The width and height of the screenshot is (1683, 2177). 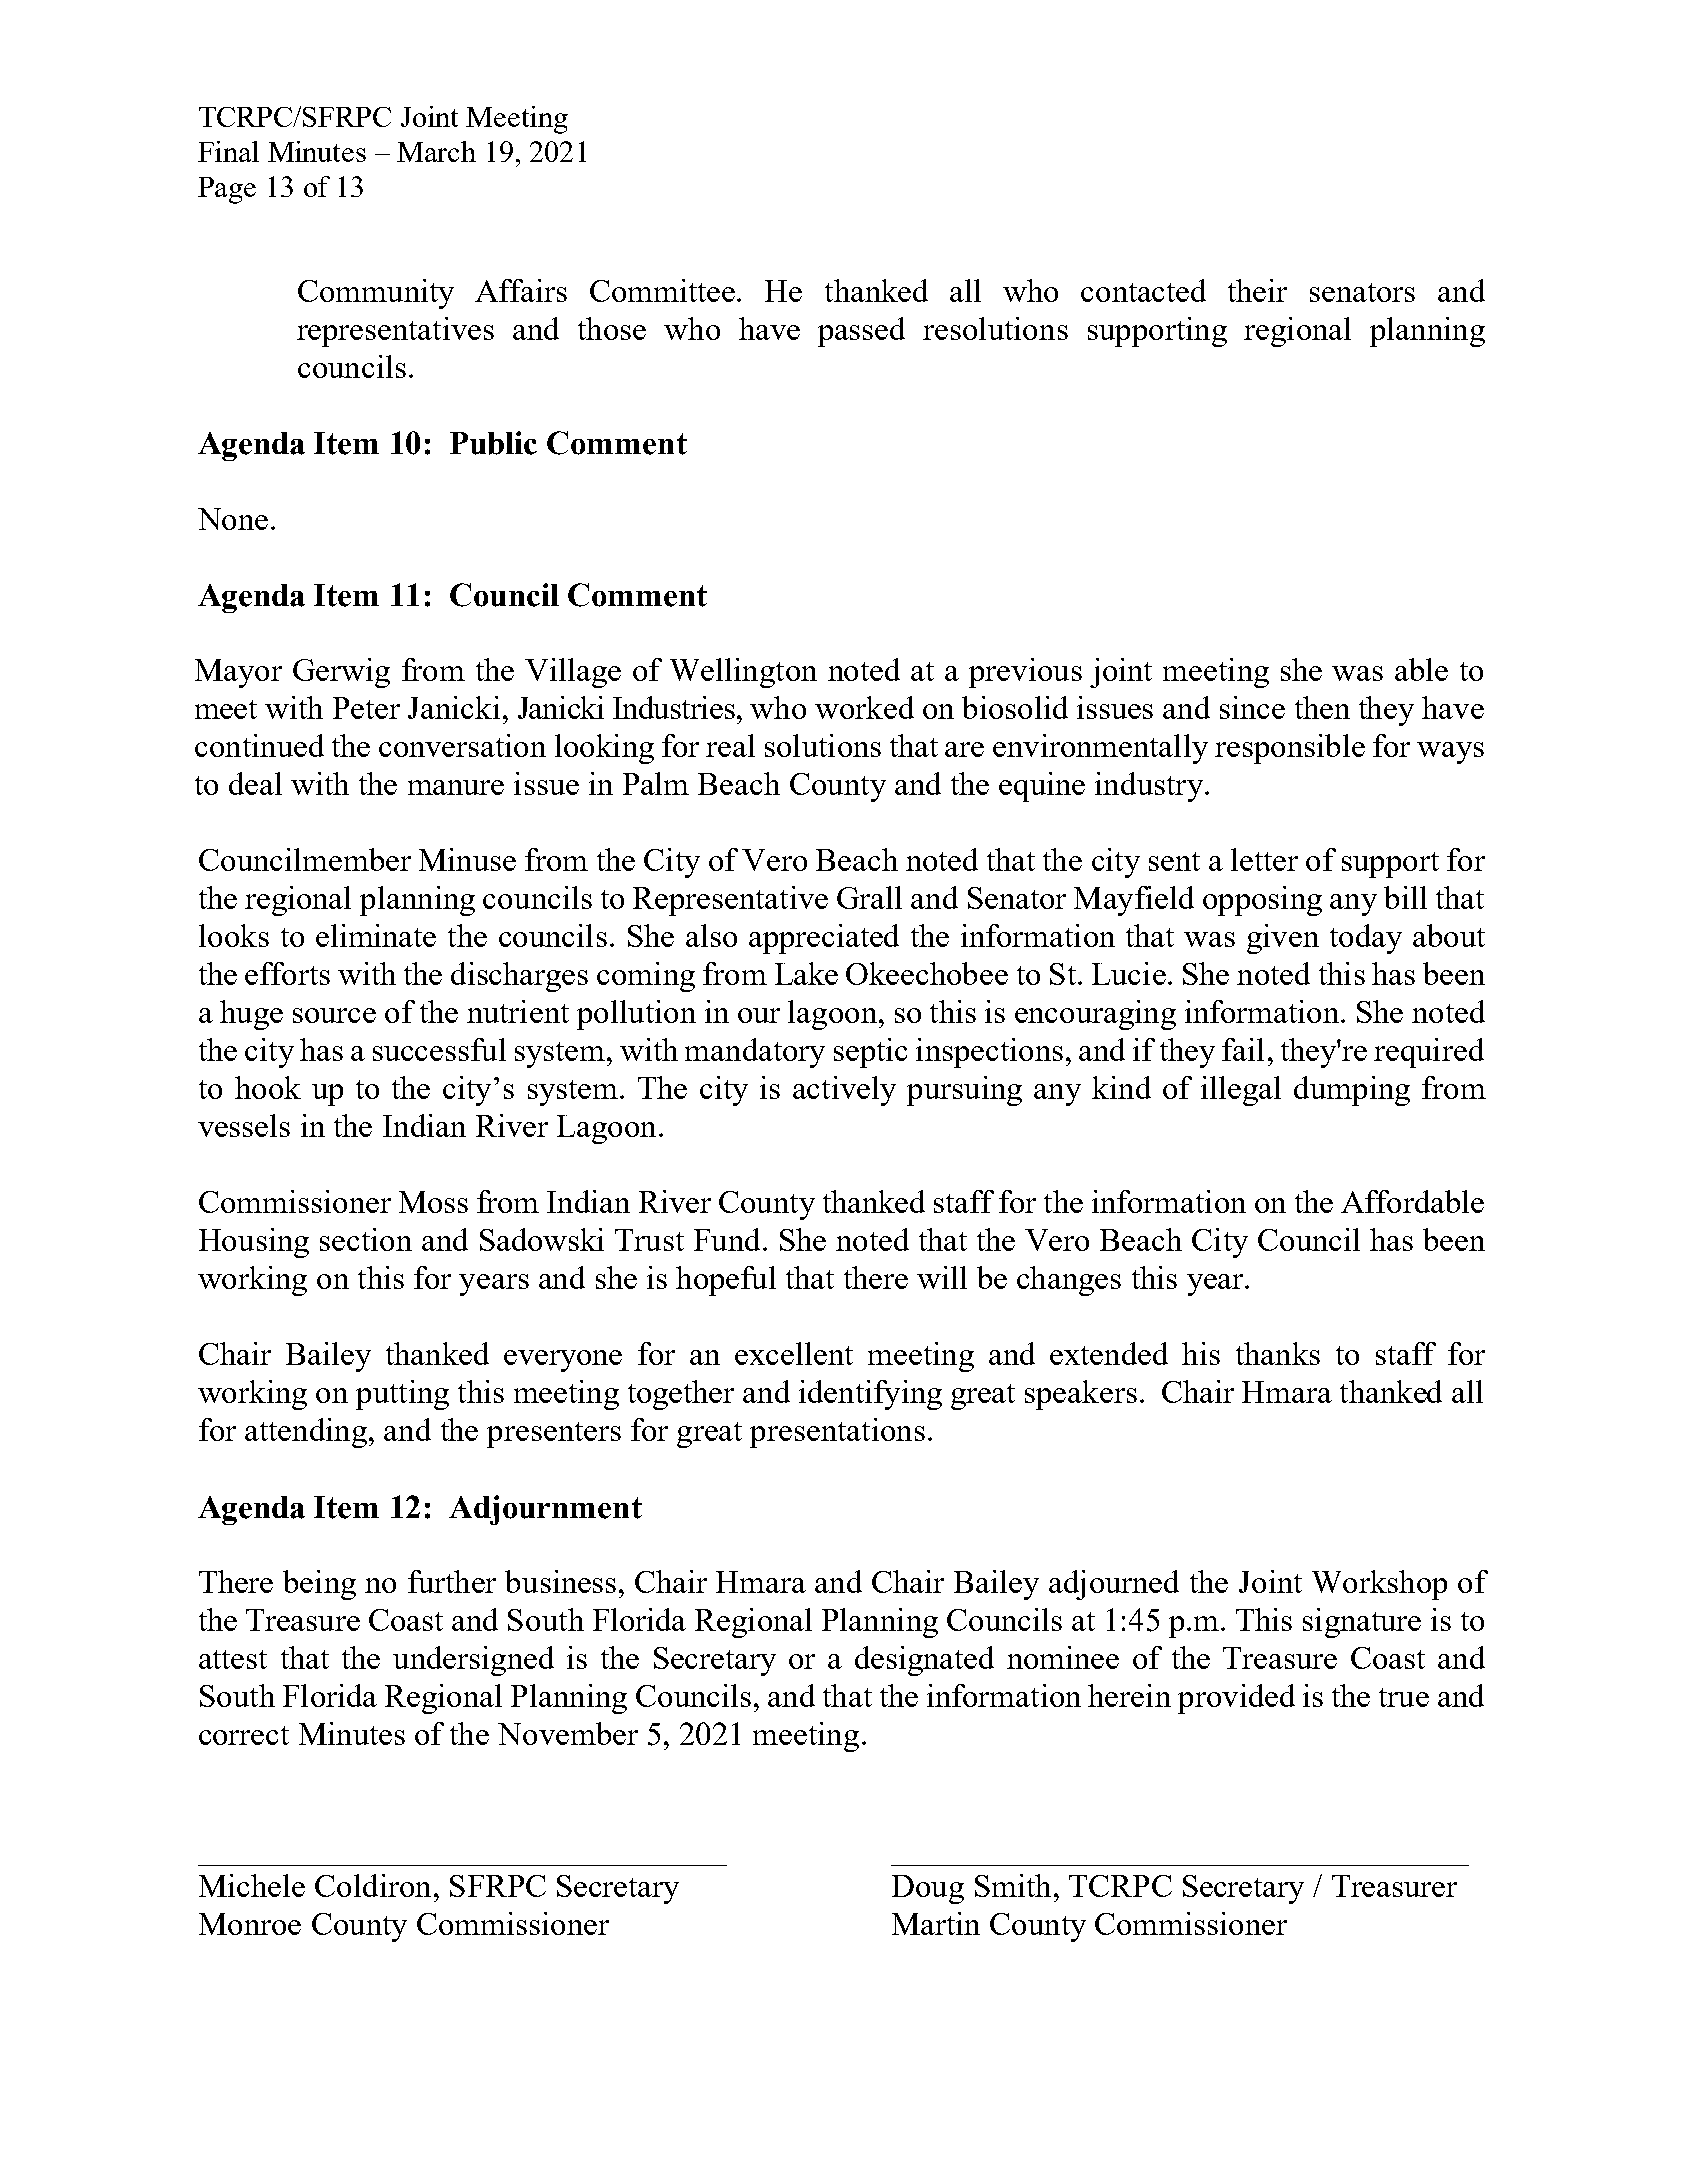 What do you see at coordinates (334, 1015) in the screenshot?
I see `source` at bounding box center [334, 1015].
